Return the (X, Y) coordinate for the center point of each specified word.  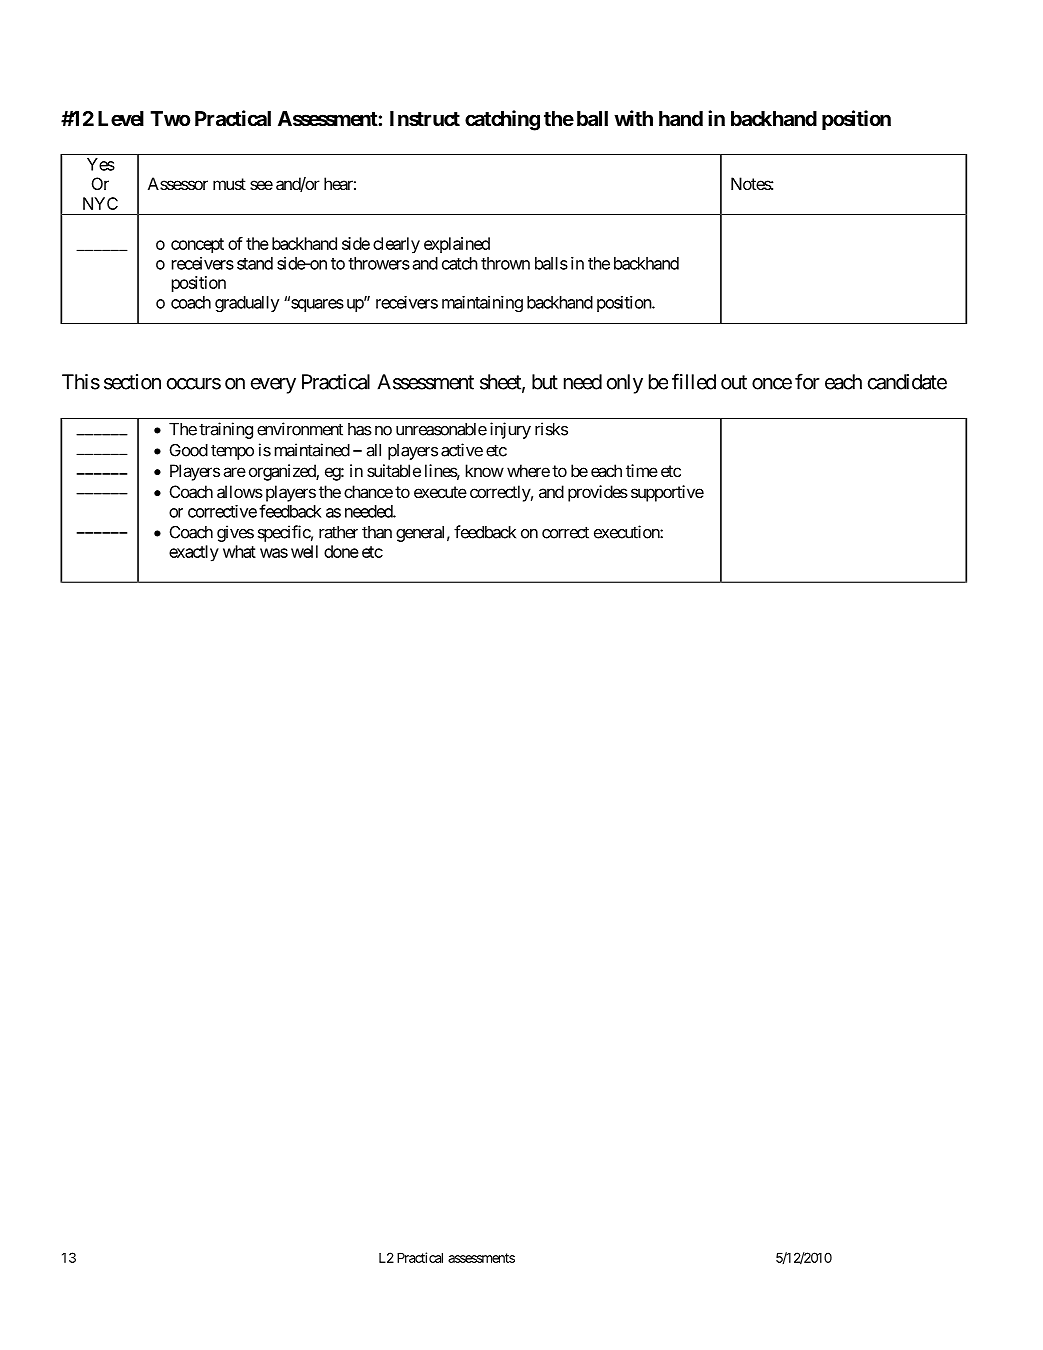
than (377, 532)
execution (627, 532)
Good (189, 450)
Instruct (425, 118)
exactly (194, 553)
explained (457, 245)
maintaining (482, 304)
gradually (247, 304)
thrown (505, 263)
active (462, 450)
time (642, 470)
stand (255, 263)
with (633, 118)
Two (170, 118)
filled (694, 381)
